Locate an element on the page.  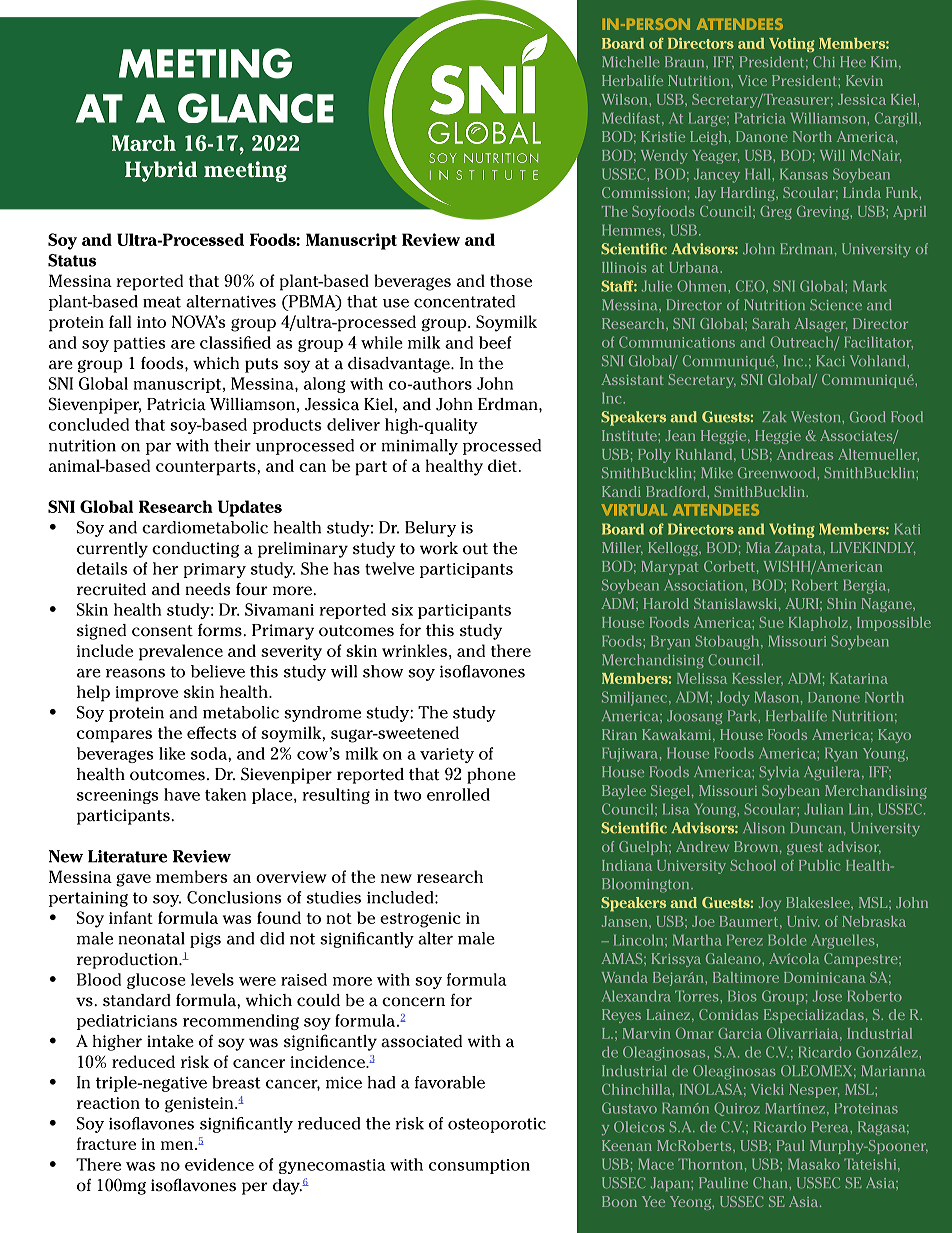
Masako is located at coordinates (814, 1164).
